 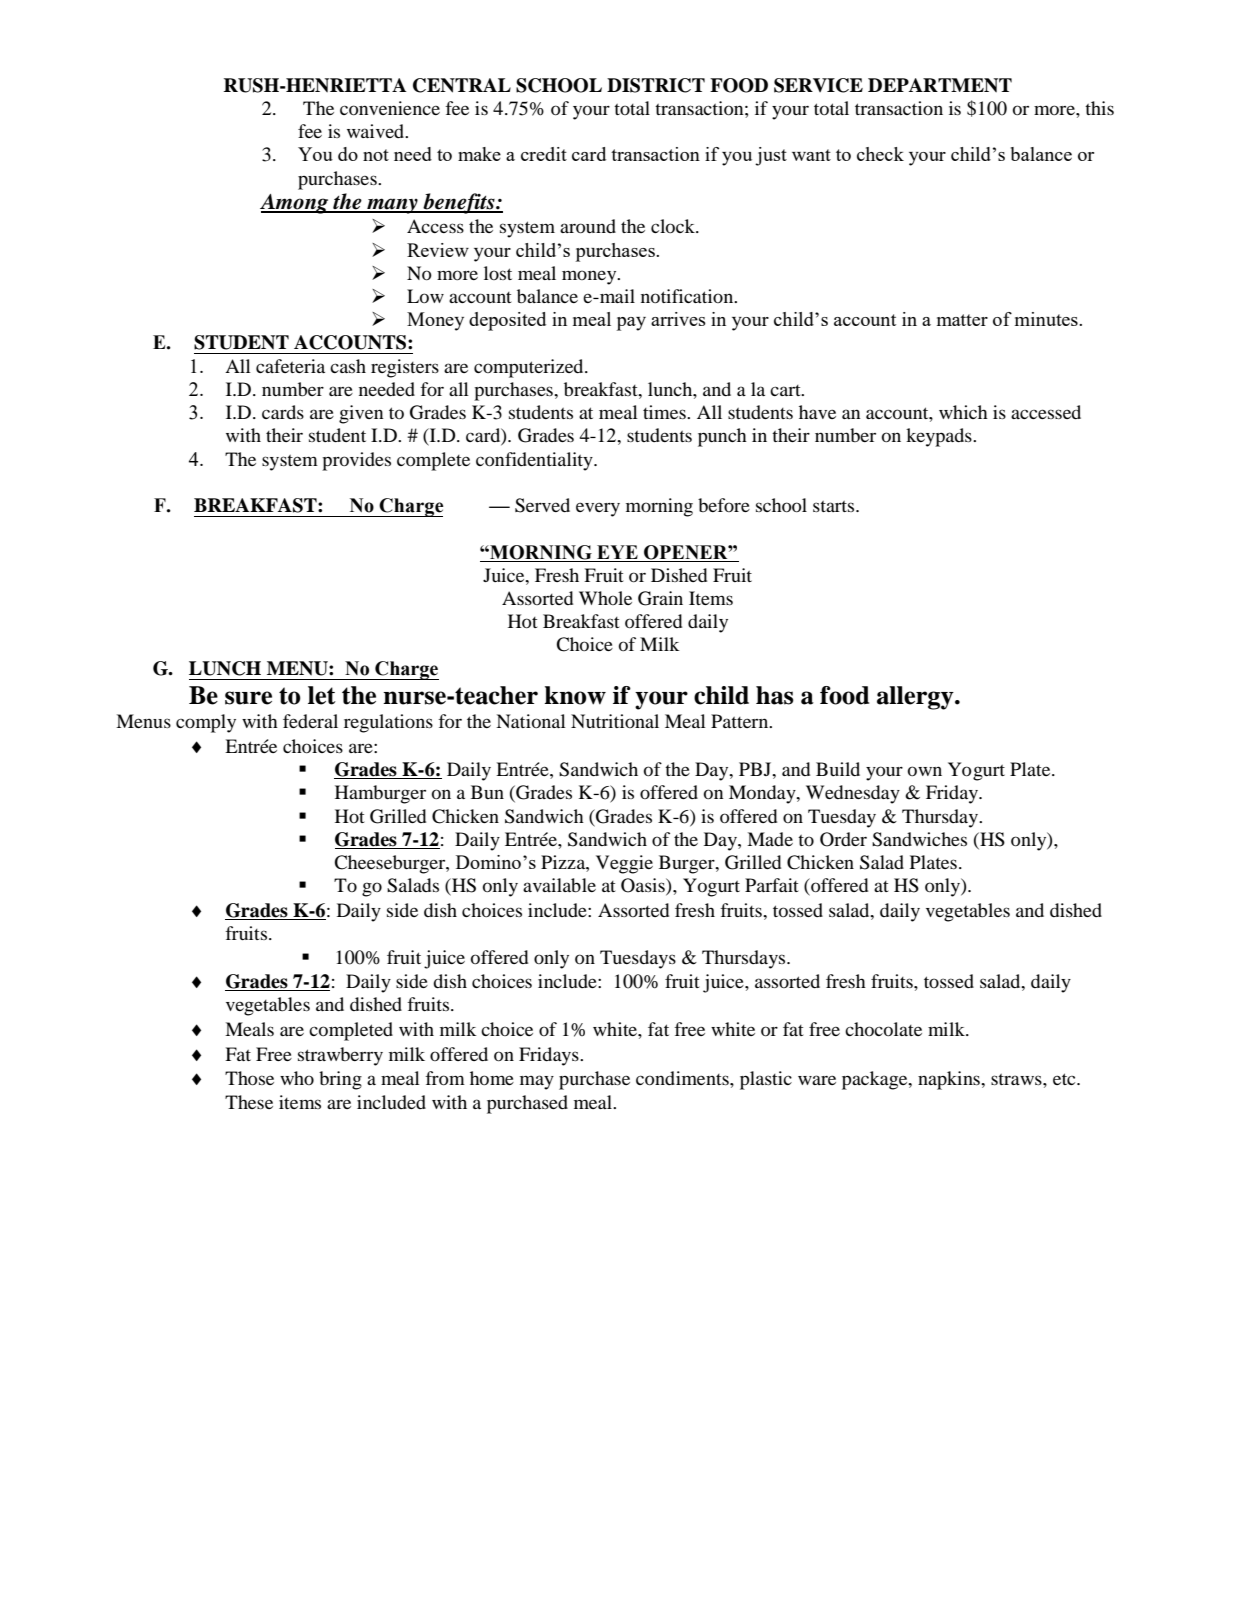 What do you see at coordinates (962, 320) in the screenshot?
I see `matter` at bounding box center [962, 320].
